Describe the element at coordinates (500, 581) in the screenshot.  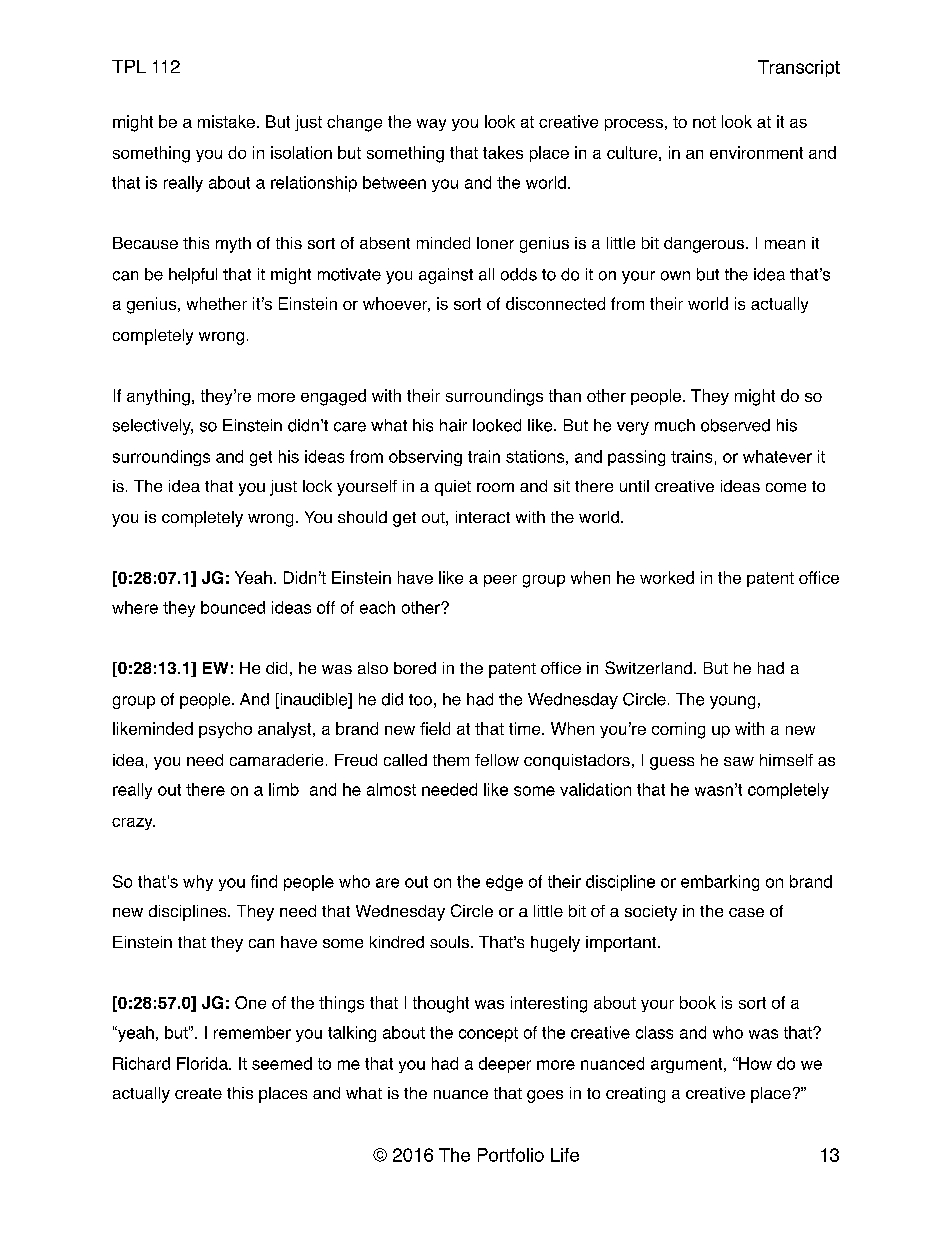
I see `peer` at that location.
